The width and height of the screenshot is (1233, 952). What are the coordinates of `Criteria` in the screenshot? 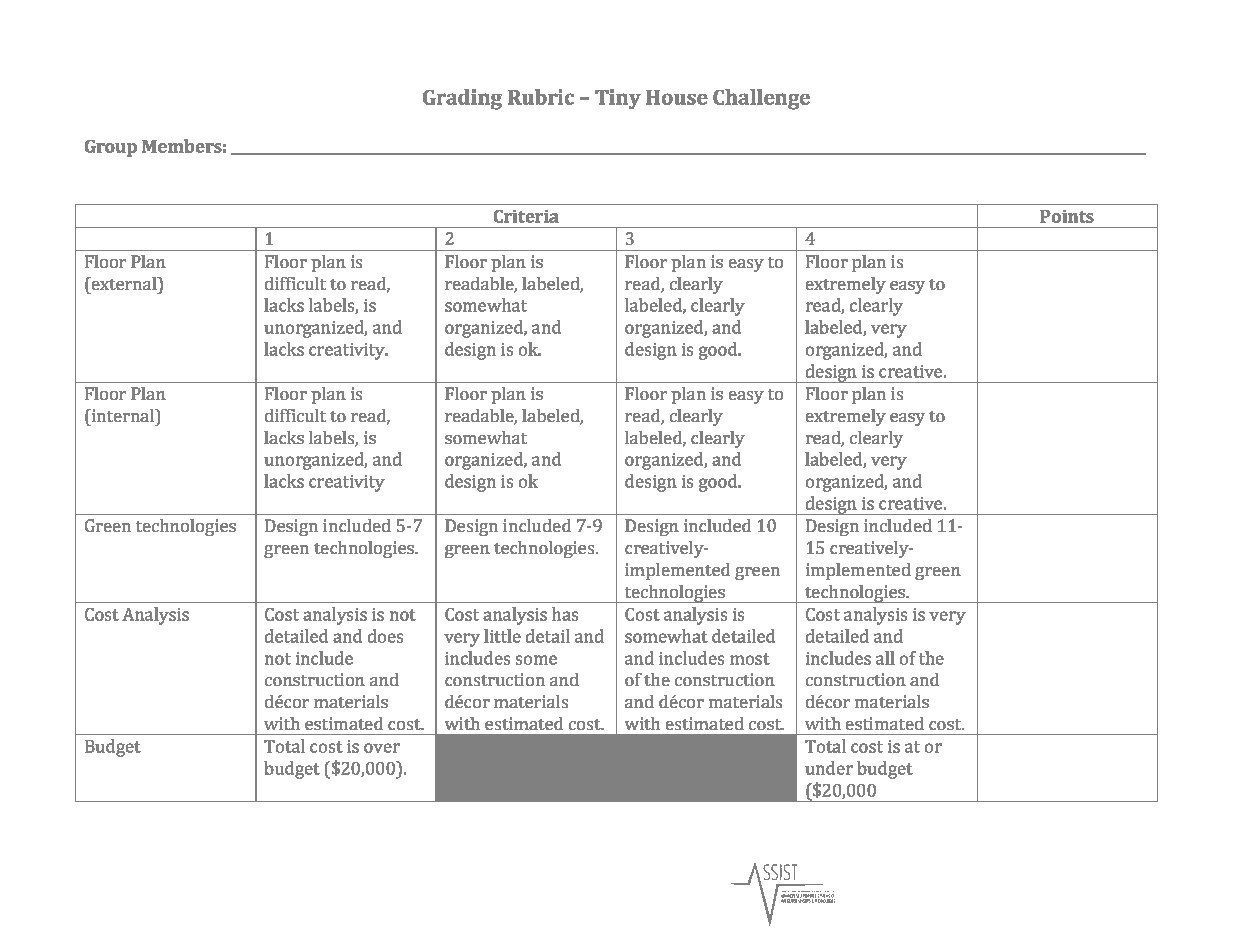 It's located at (526, 216).
